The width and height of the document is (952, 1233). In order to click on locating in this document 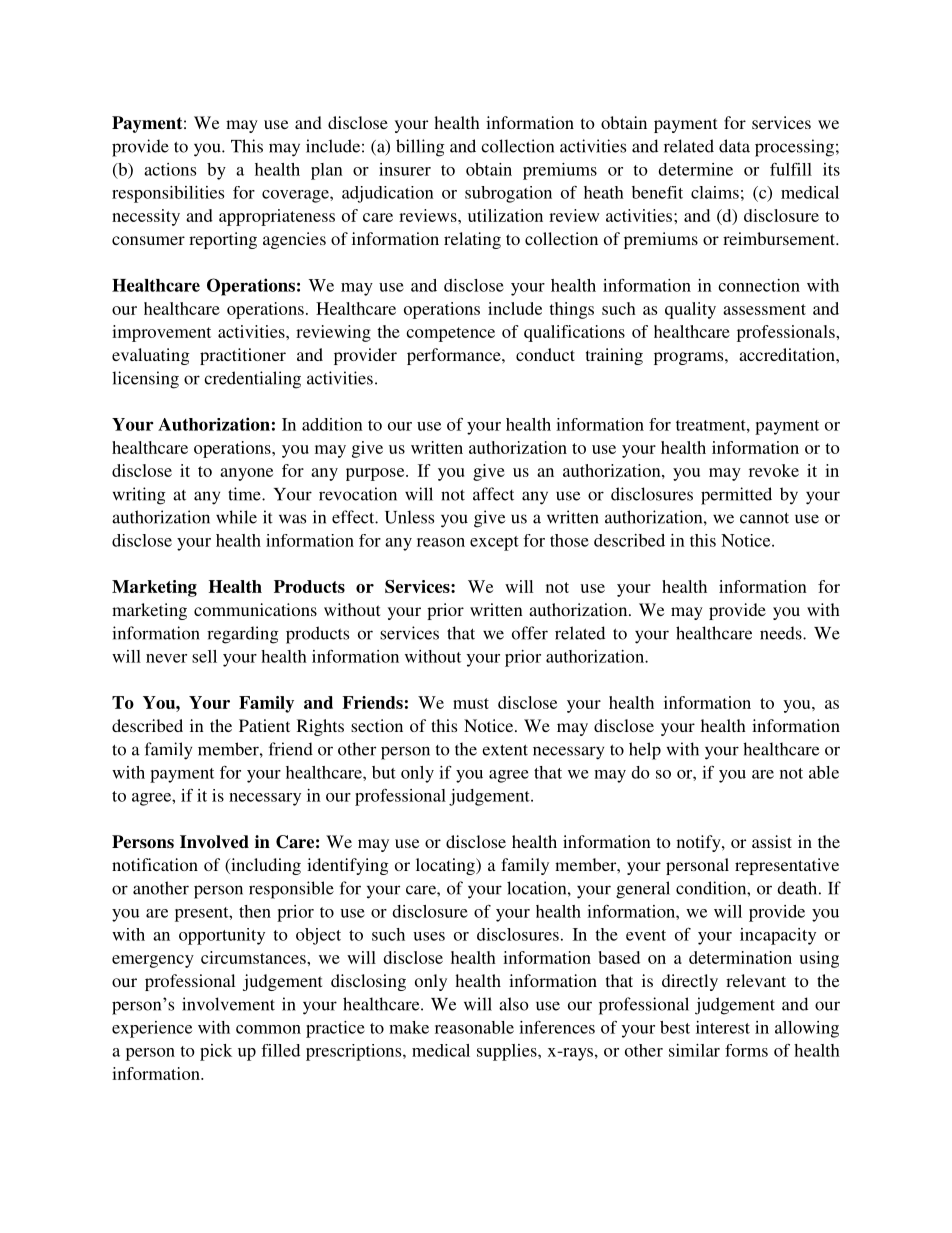, I will do `click(446, 866)`.
